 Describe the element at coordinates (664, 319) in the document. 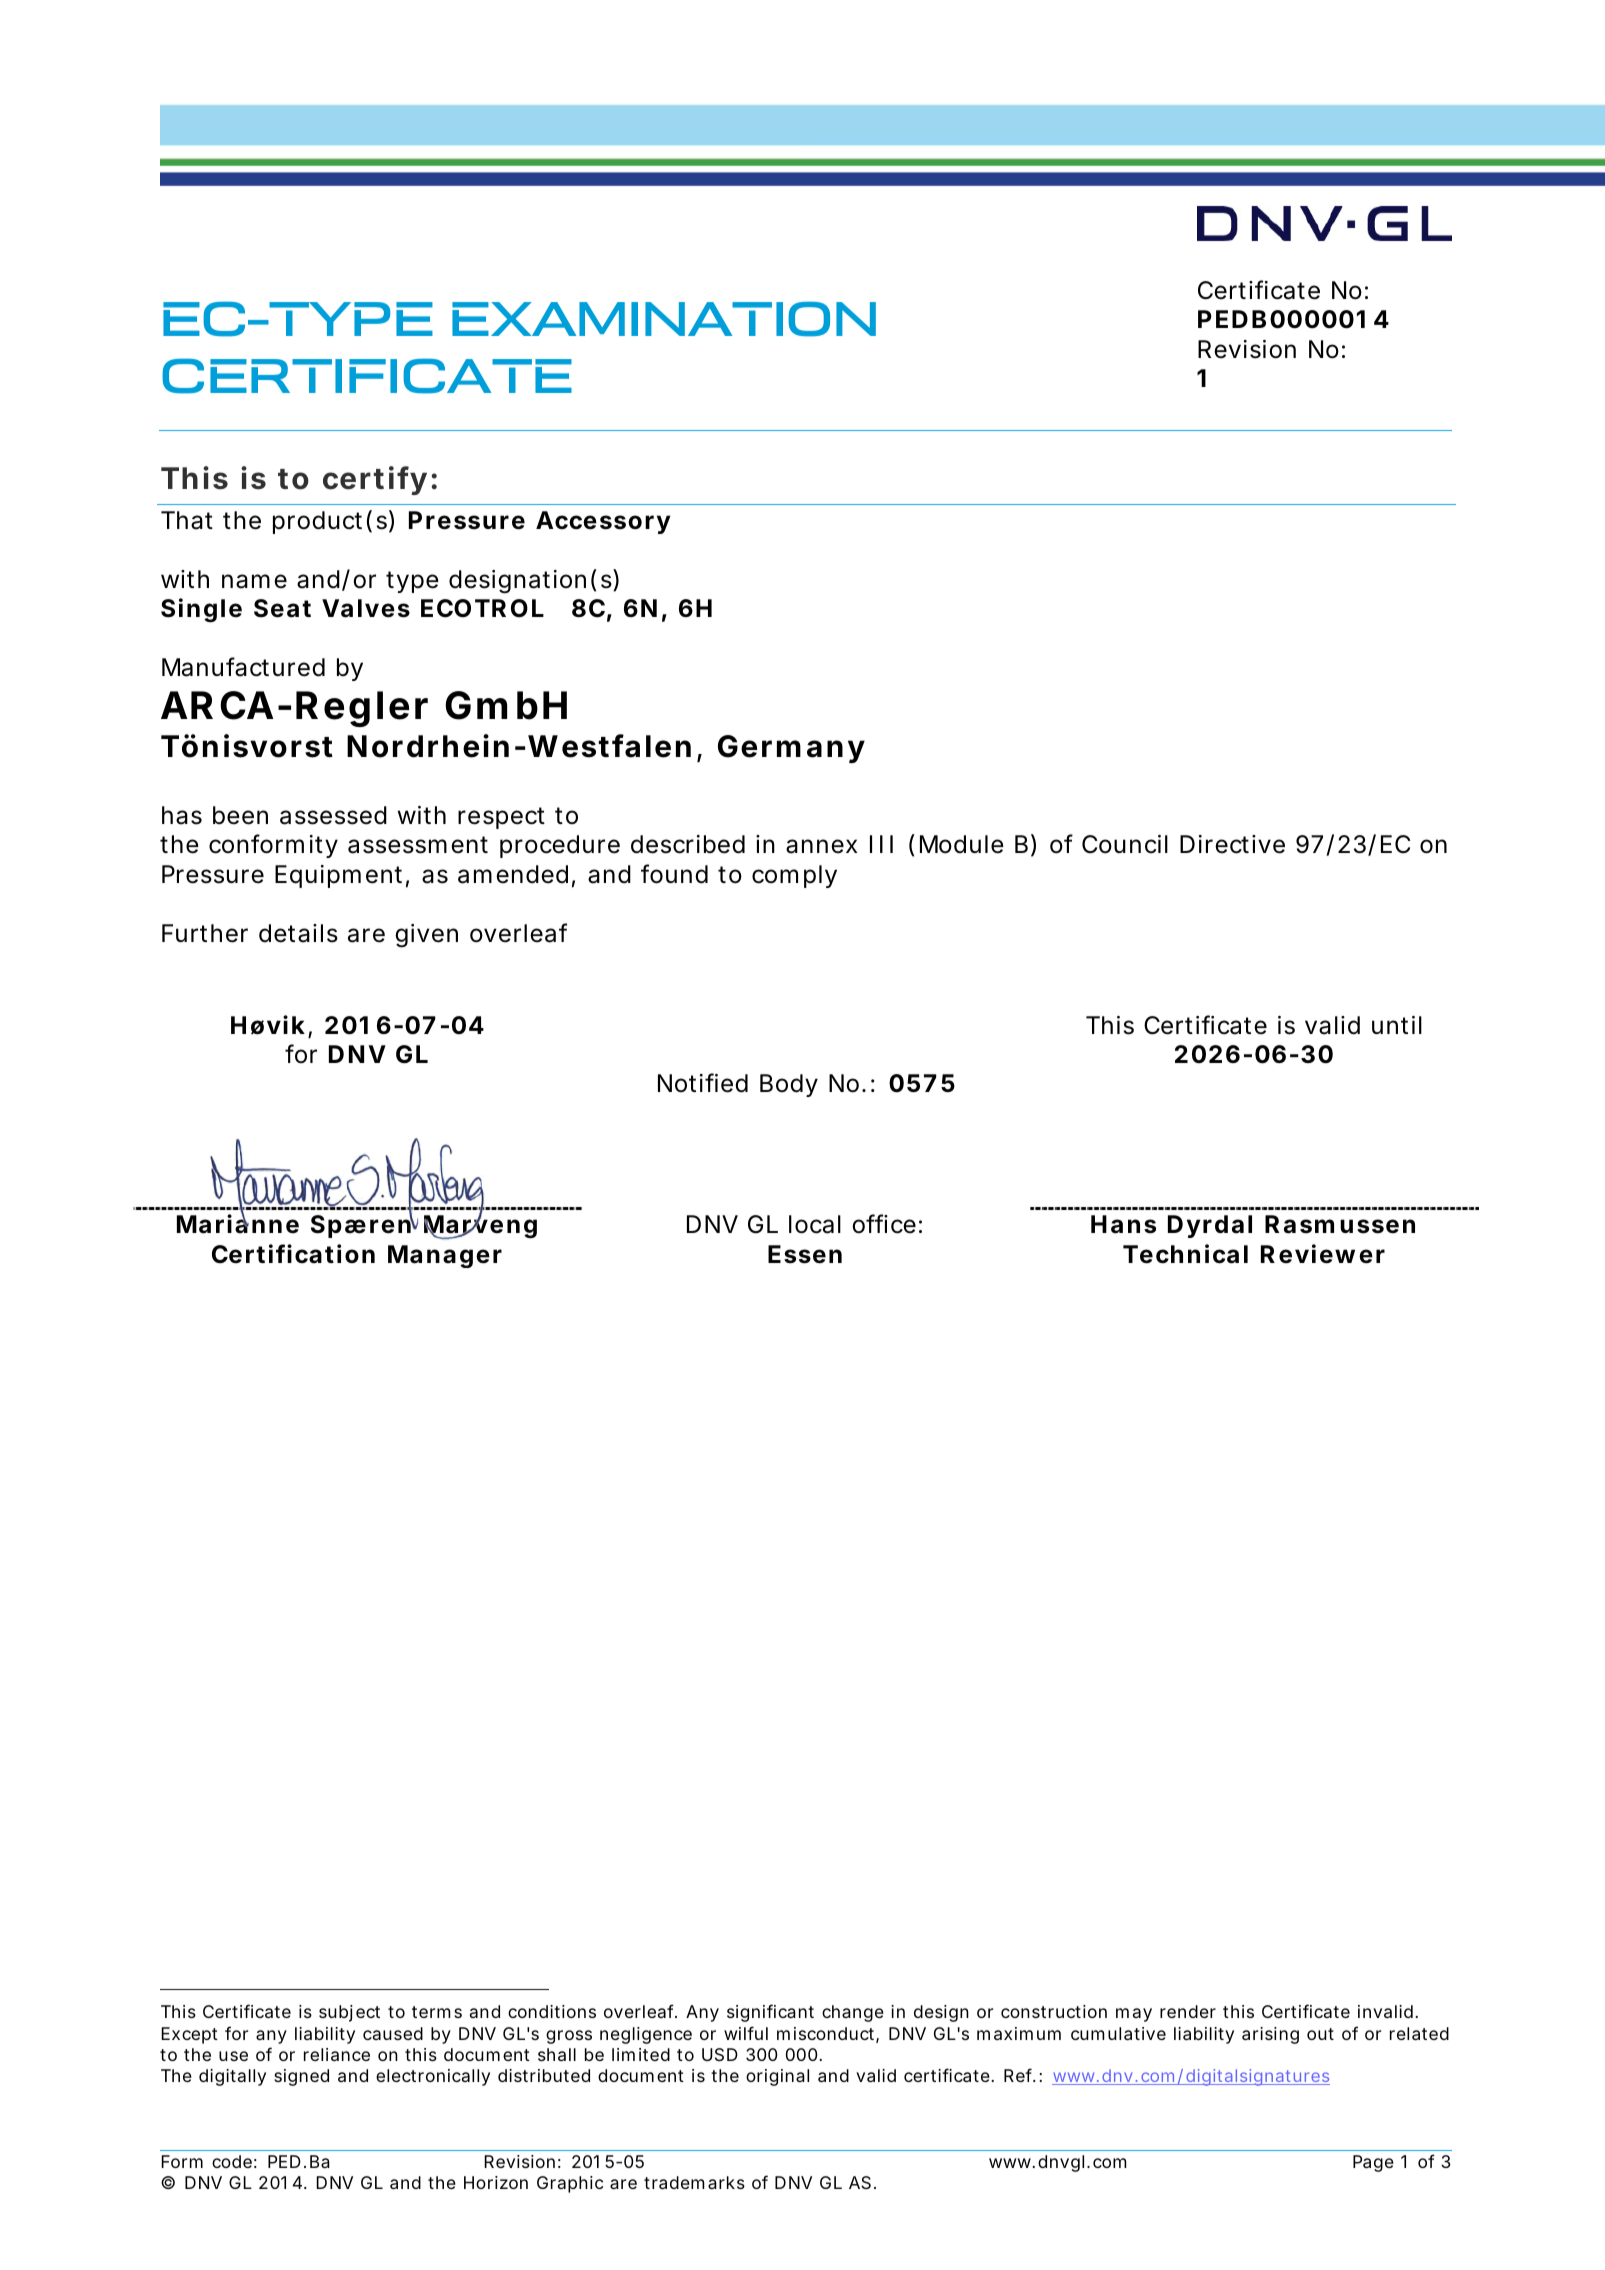

I see `EXAMINATION` at that location.
